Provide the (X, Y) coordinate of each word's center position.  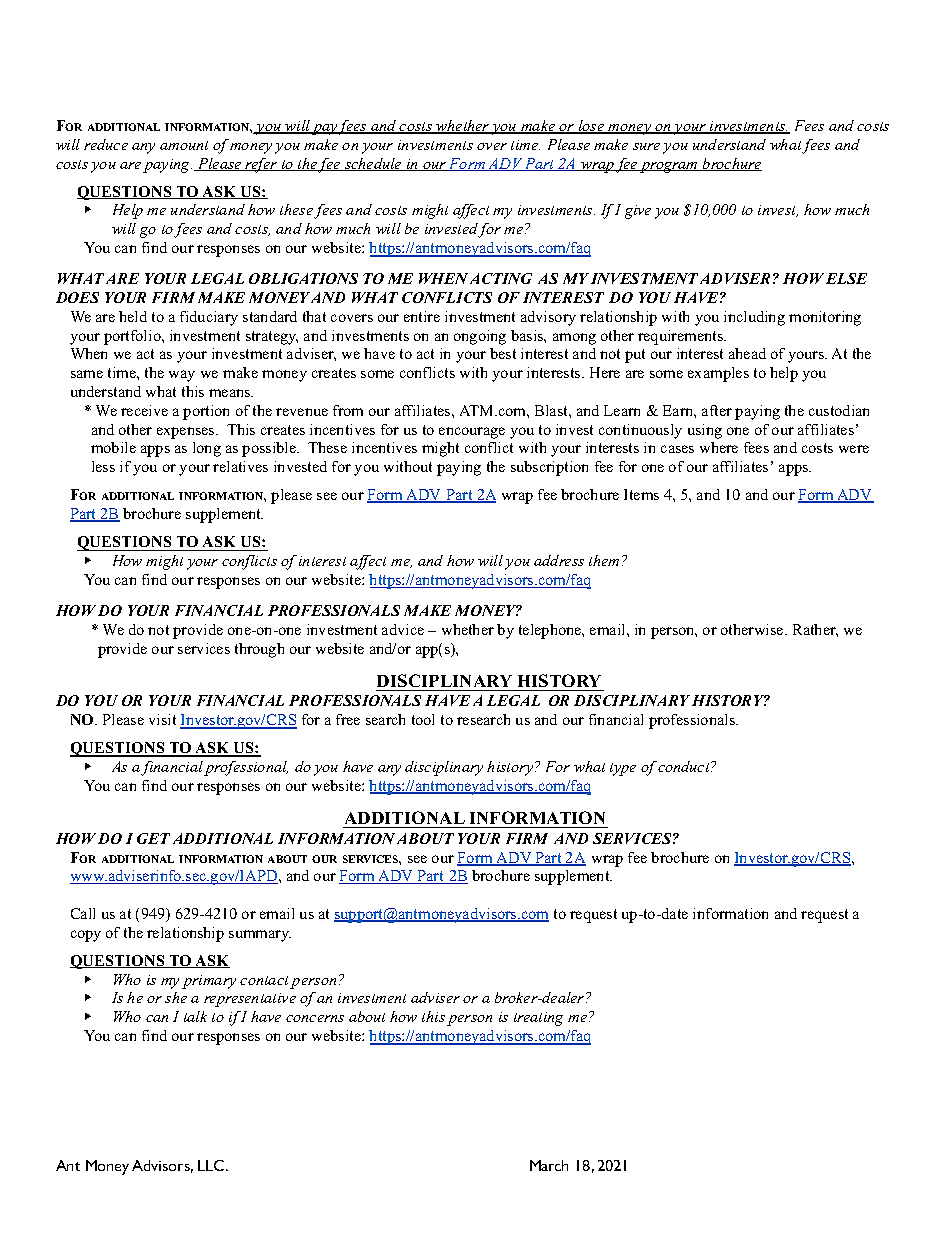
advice (403, 629)
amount (184, 145)
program (670, 167)
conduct (685, 766)
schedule (373, 164)
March (549, 1165)
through (259, 650)
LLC (211, 1165)
